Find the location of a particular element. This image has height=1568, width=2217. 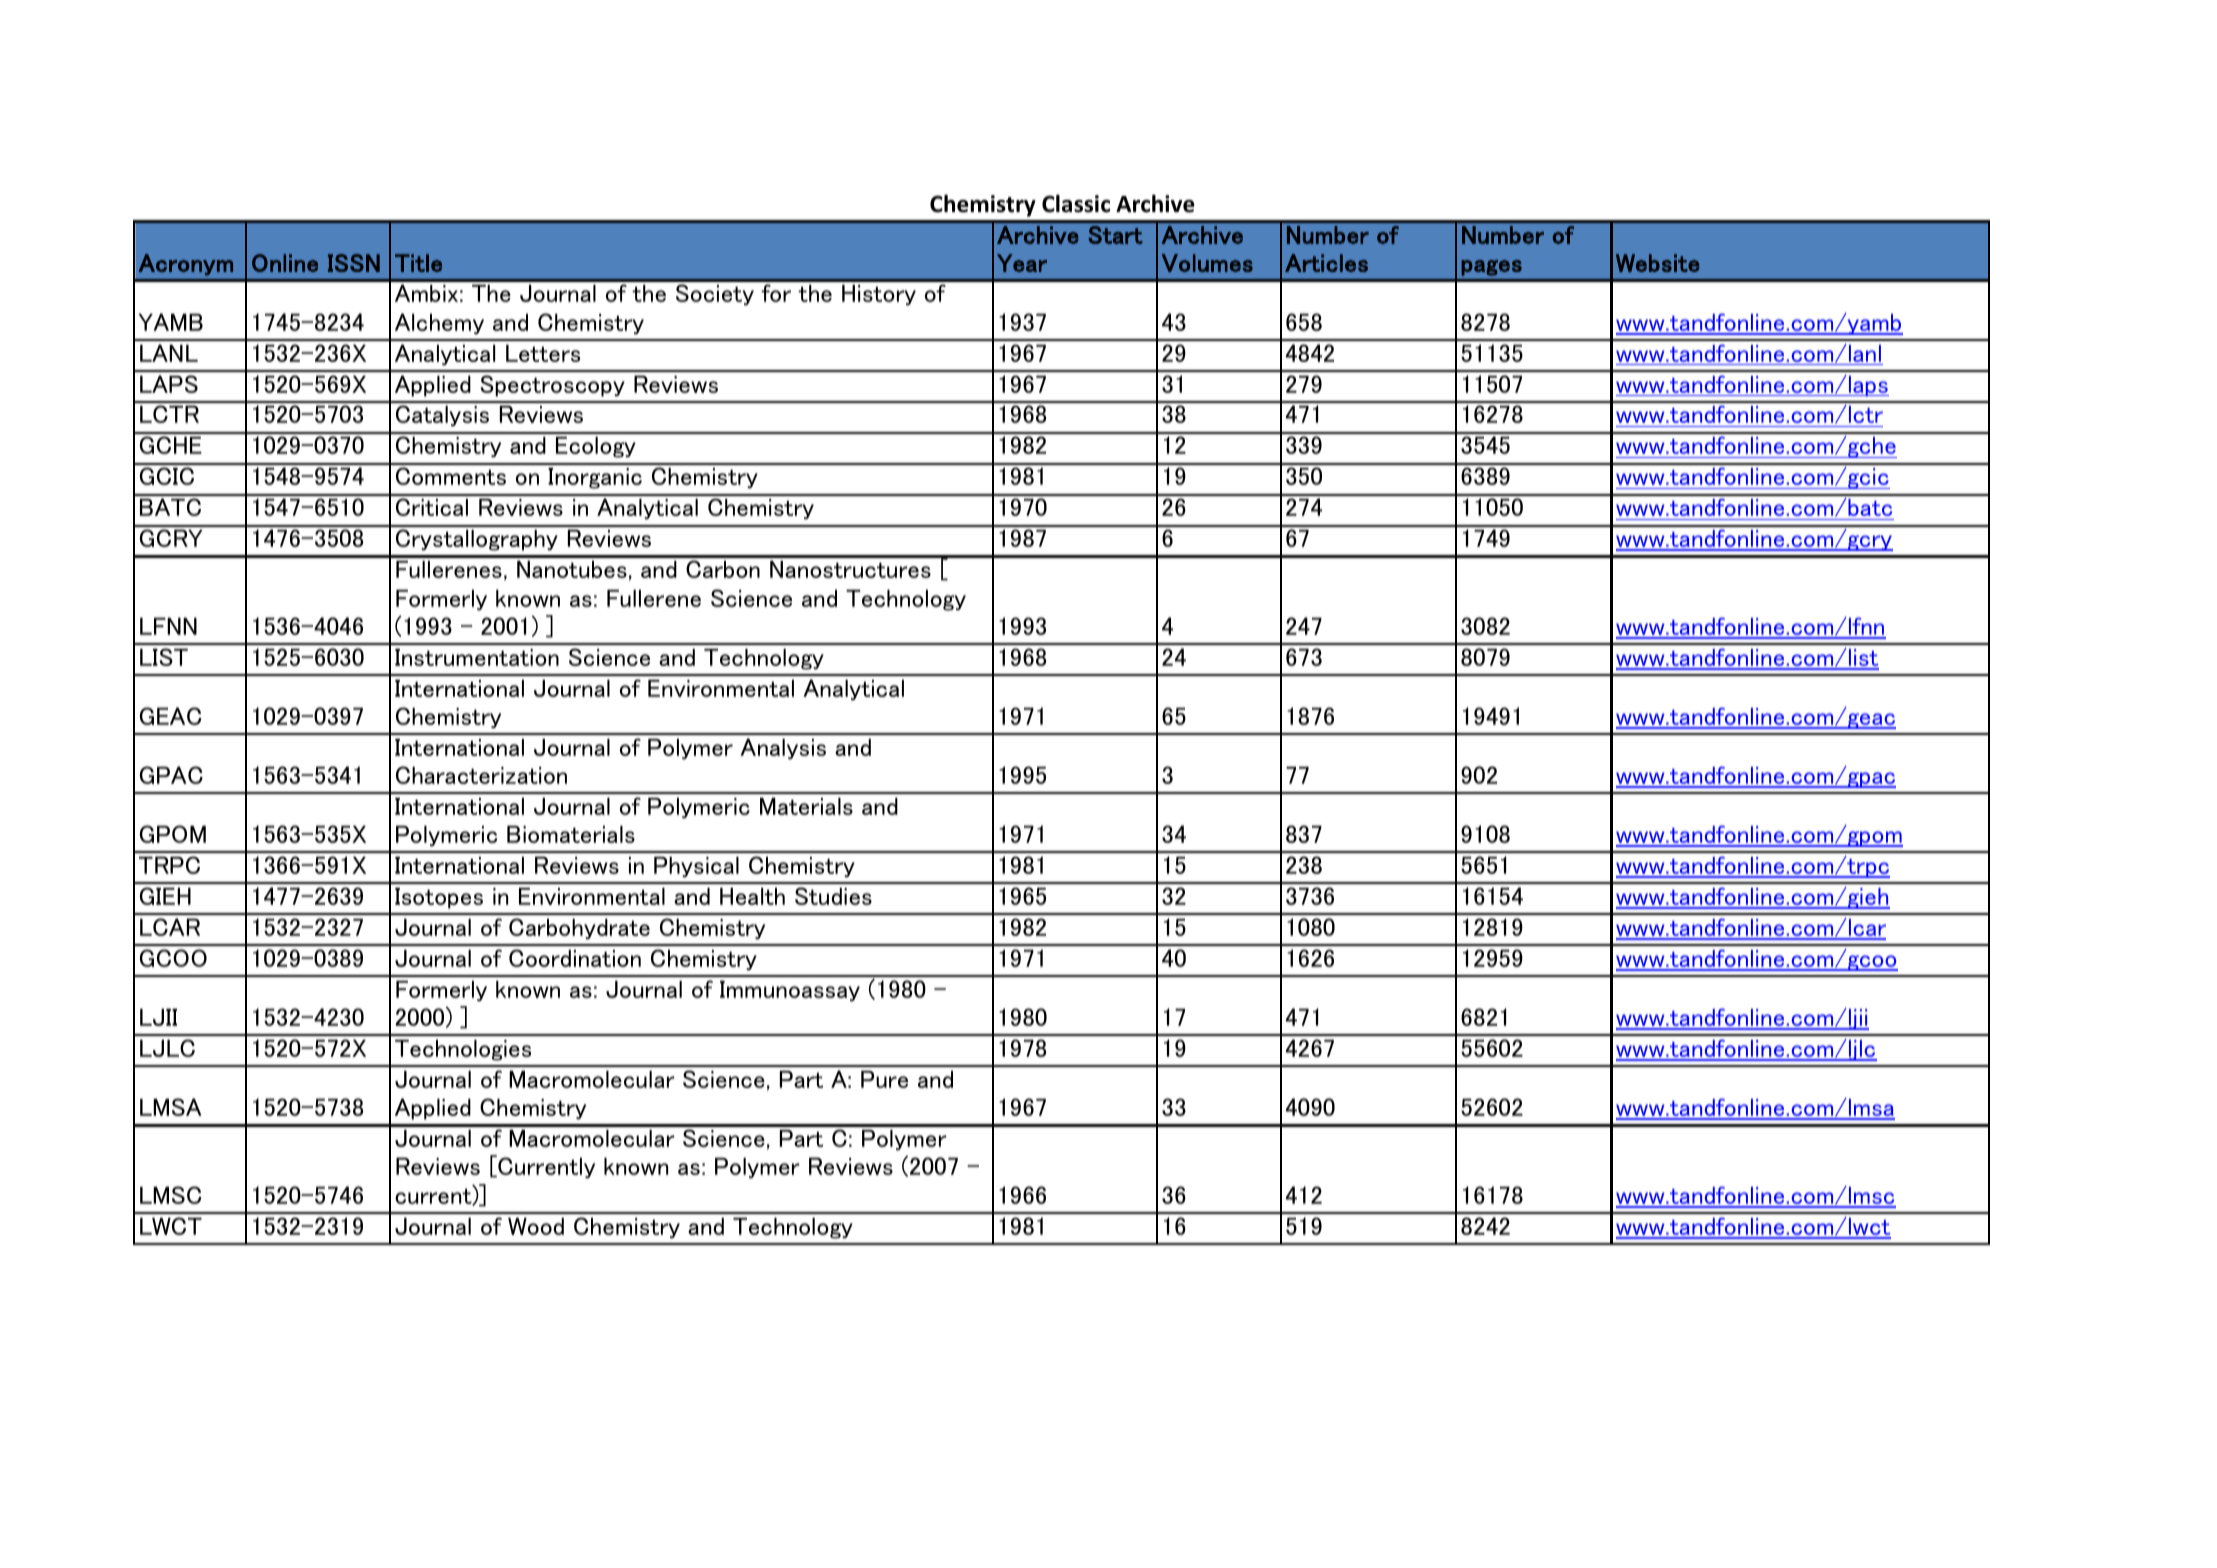

Articles is located at coordinates (1326, 263).
